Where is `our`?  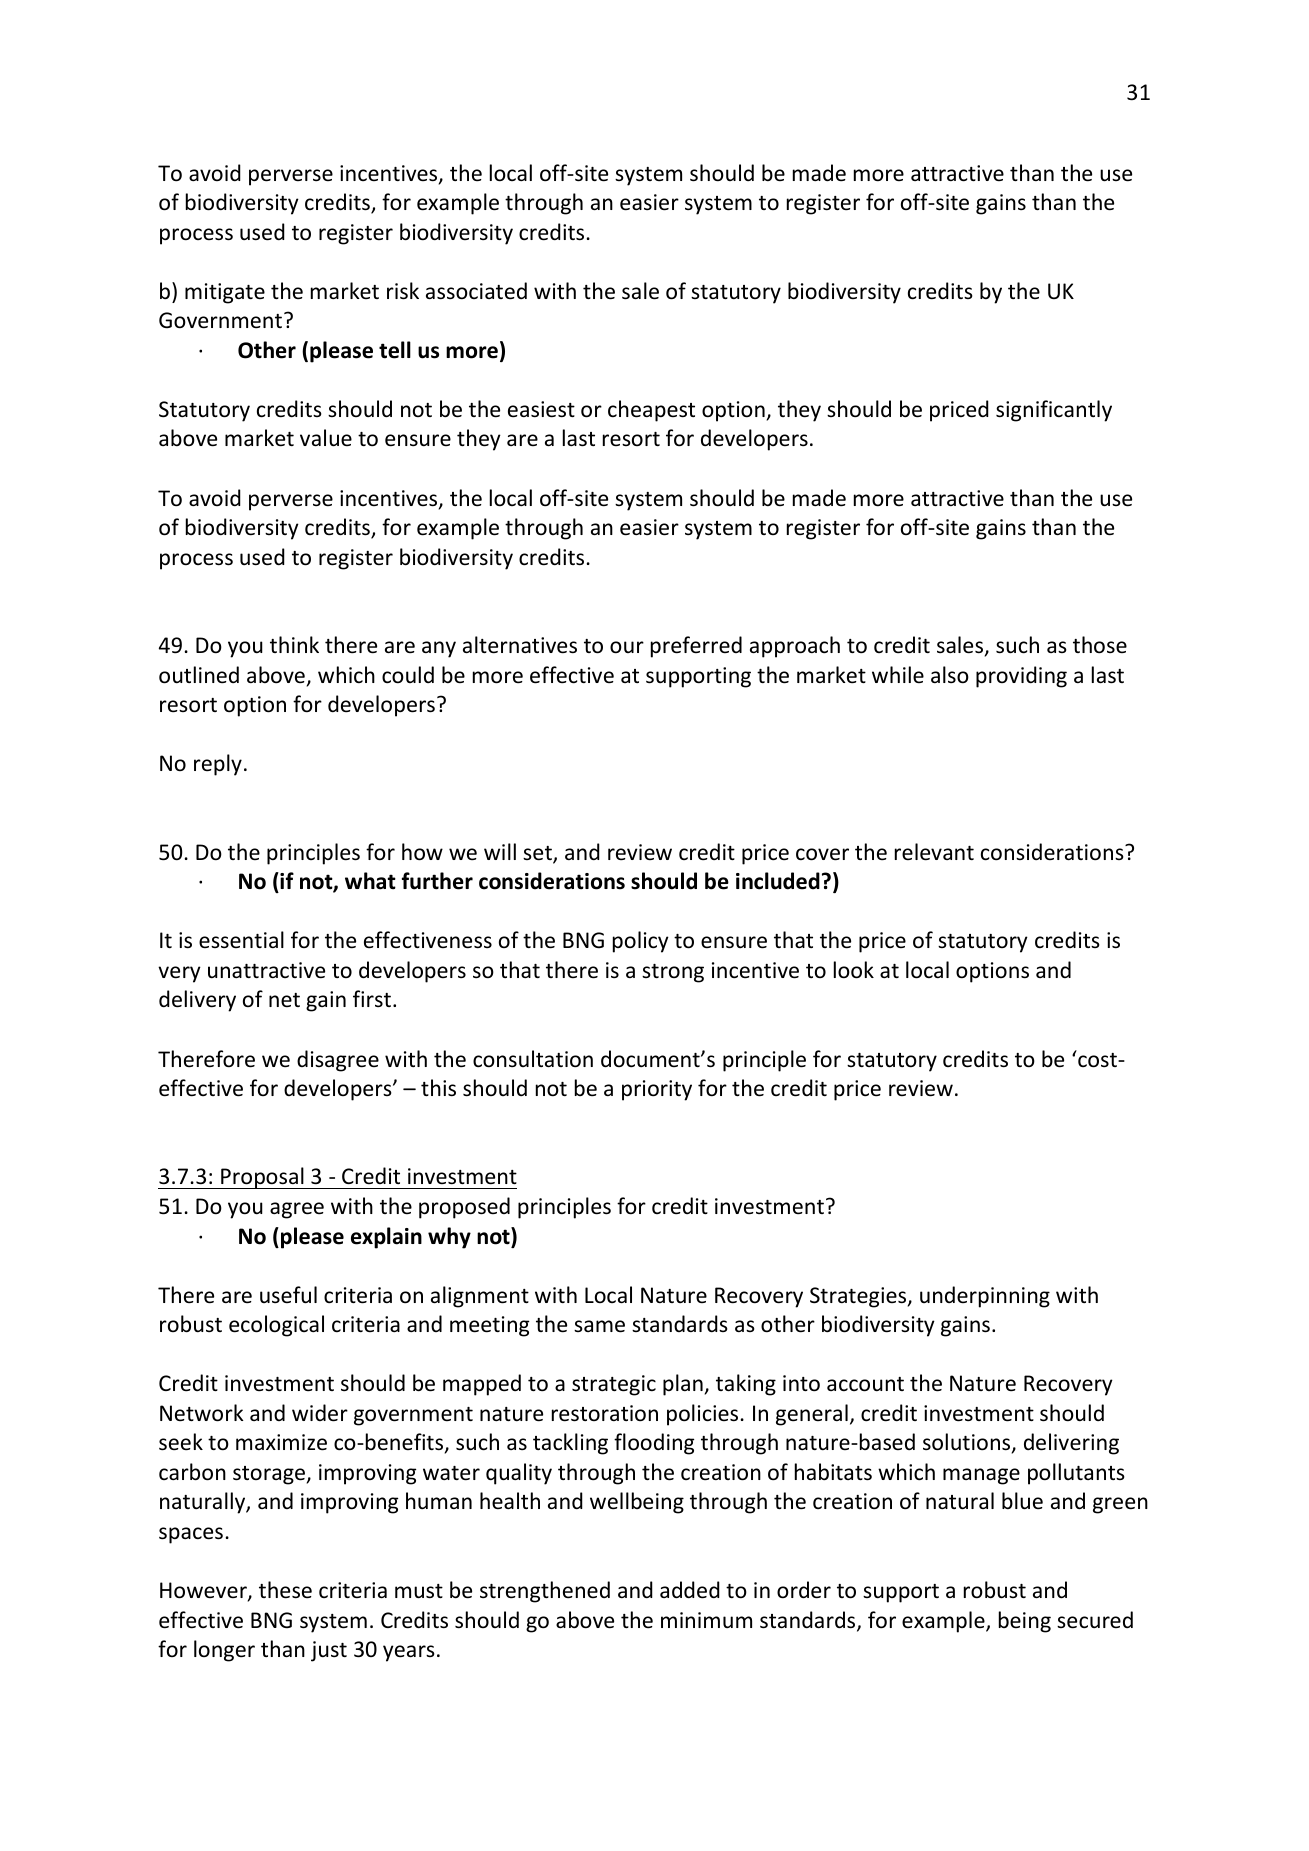
our is located at coordinates (627, 647).
